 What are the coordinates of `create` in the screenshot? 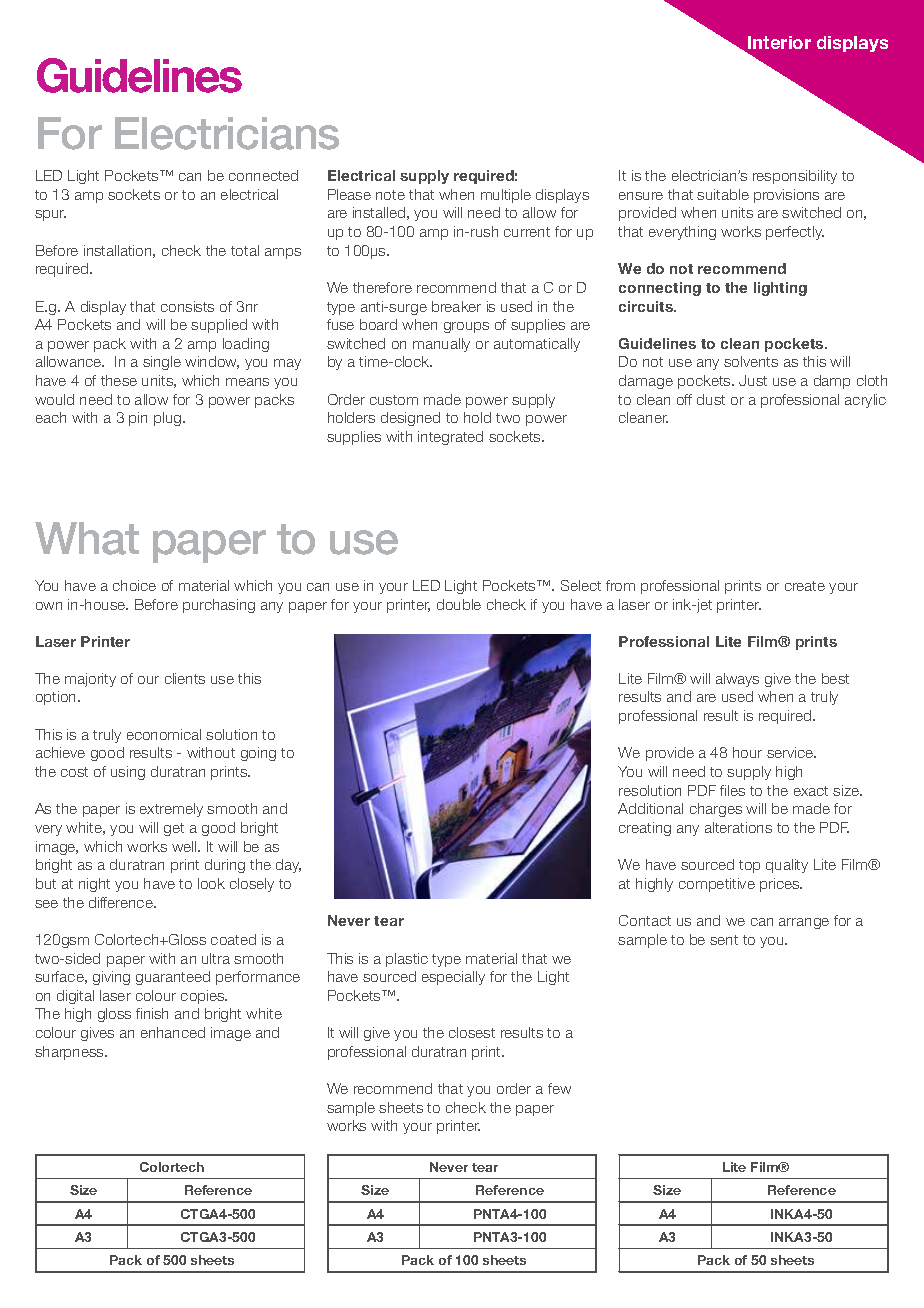 It's located at (805, 586).
